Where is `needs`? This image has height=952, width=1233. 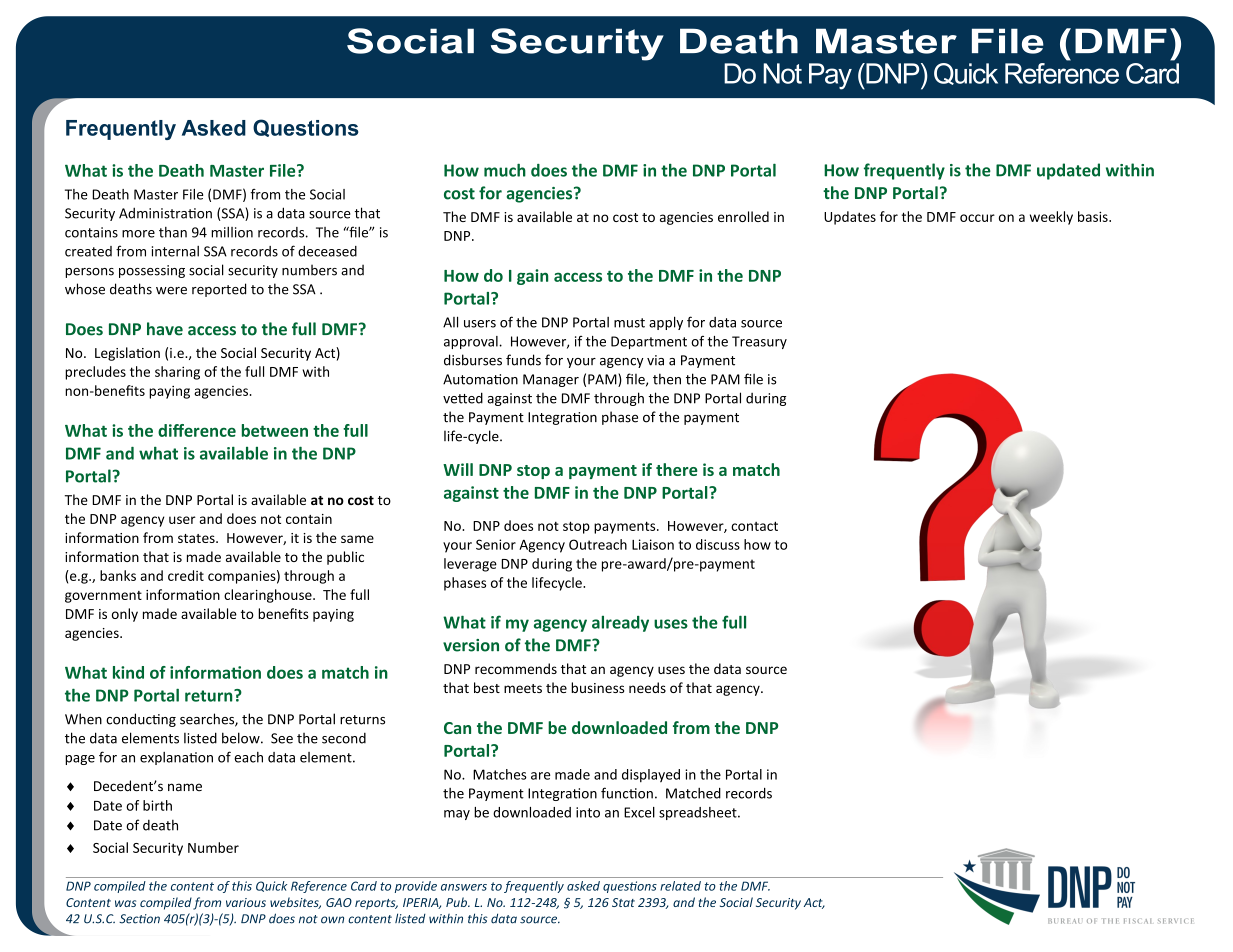
needs is located at coordinates (647, 687).
